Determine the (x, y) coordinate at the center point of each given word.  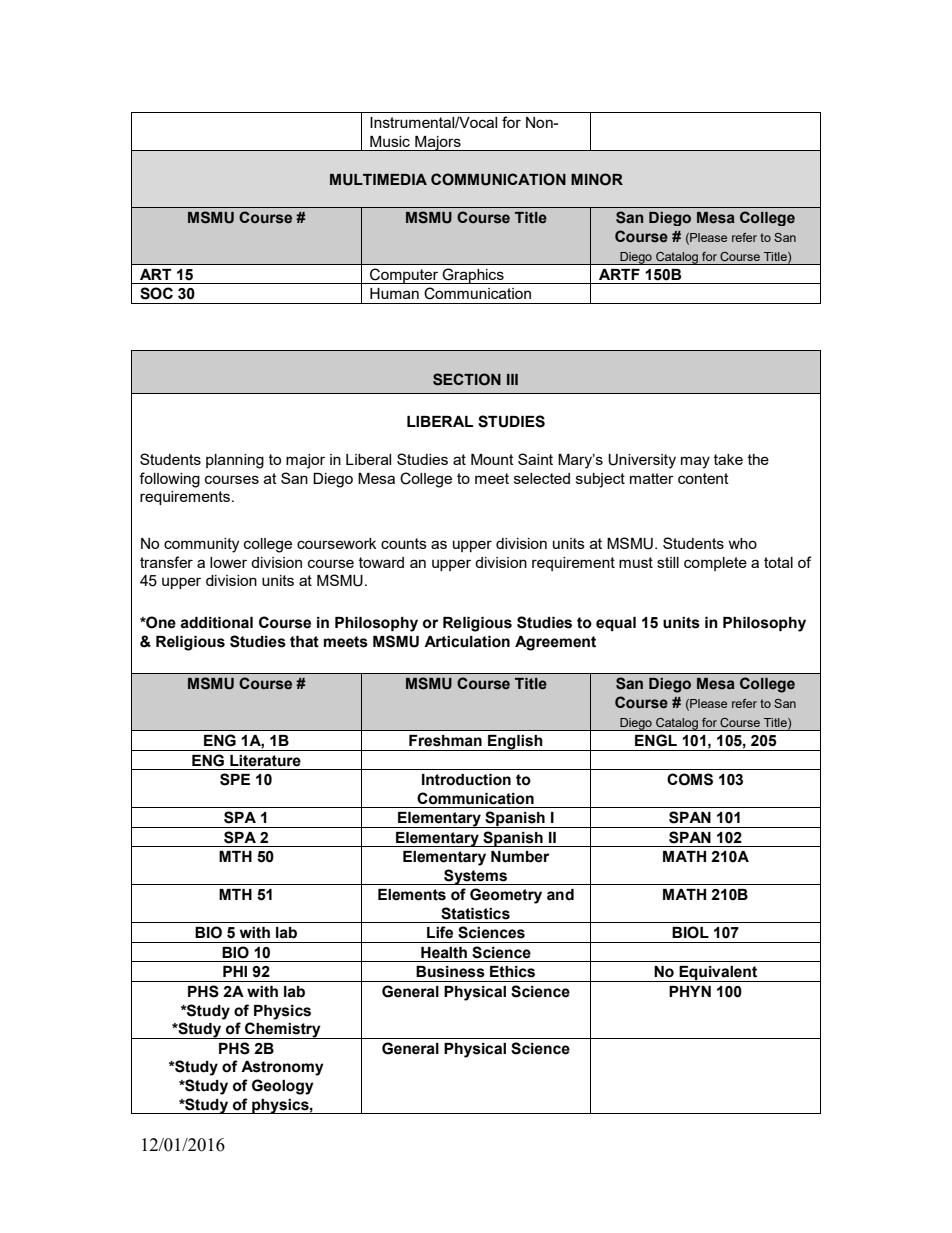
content (703, 478)
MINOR (597, 179)
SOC (156, 293)
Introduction (466, 780)
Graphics (473, 276)
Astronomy (282, 1068)
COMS (690, 779)
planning (235, 461)
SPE (235, 779)
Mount (492, 459)
